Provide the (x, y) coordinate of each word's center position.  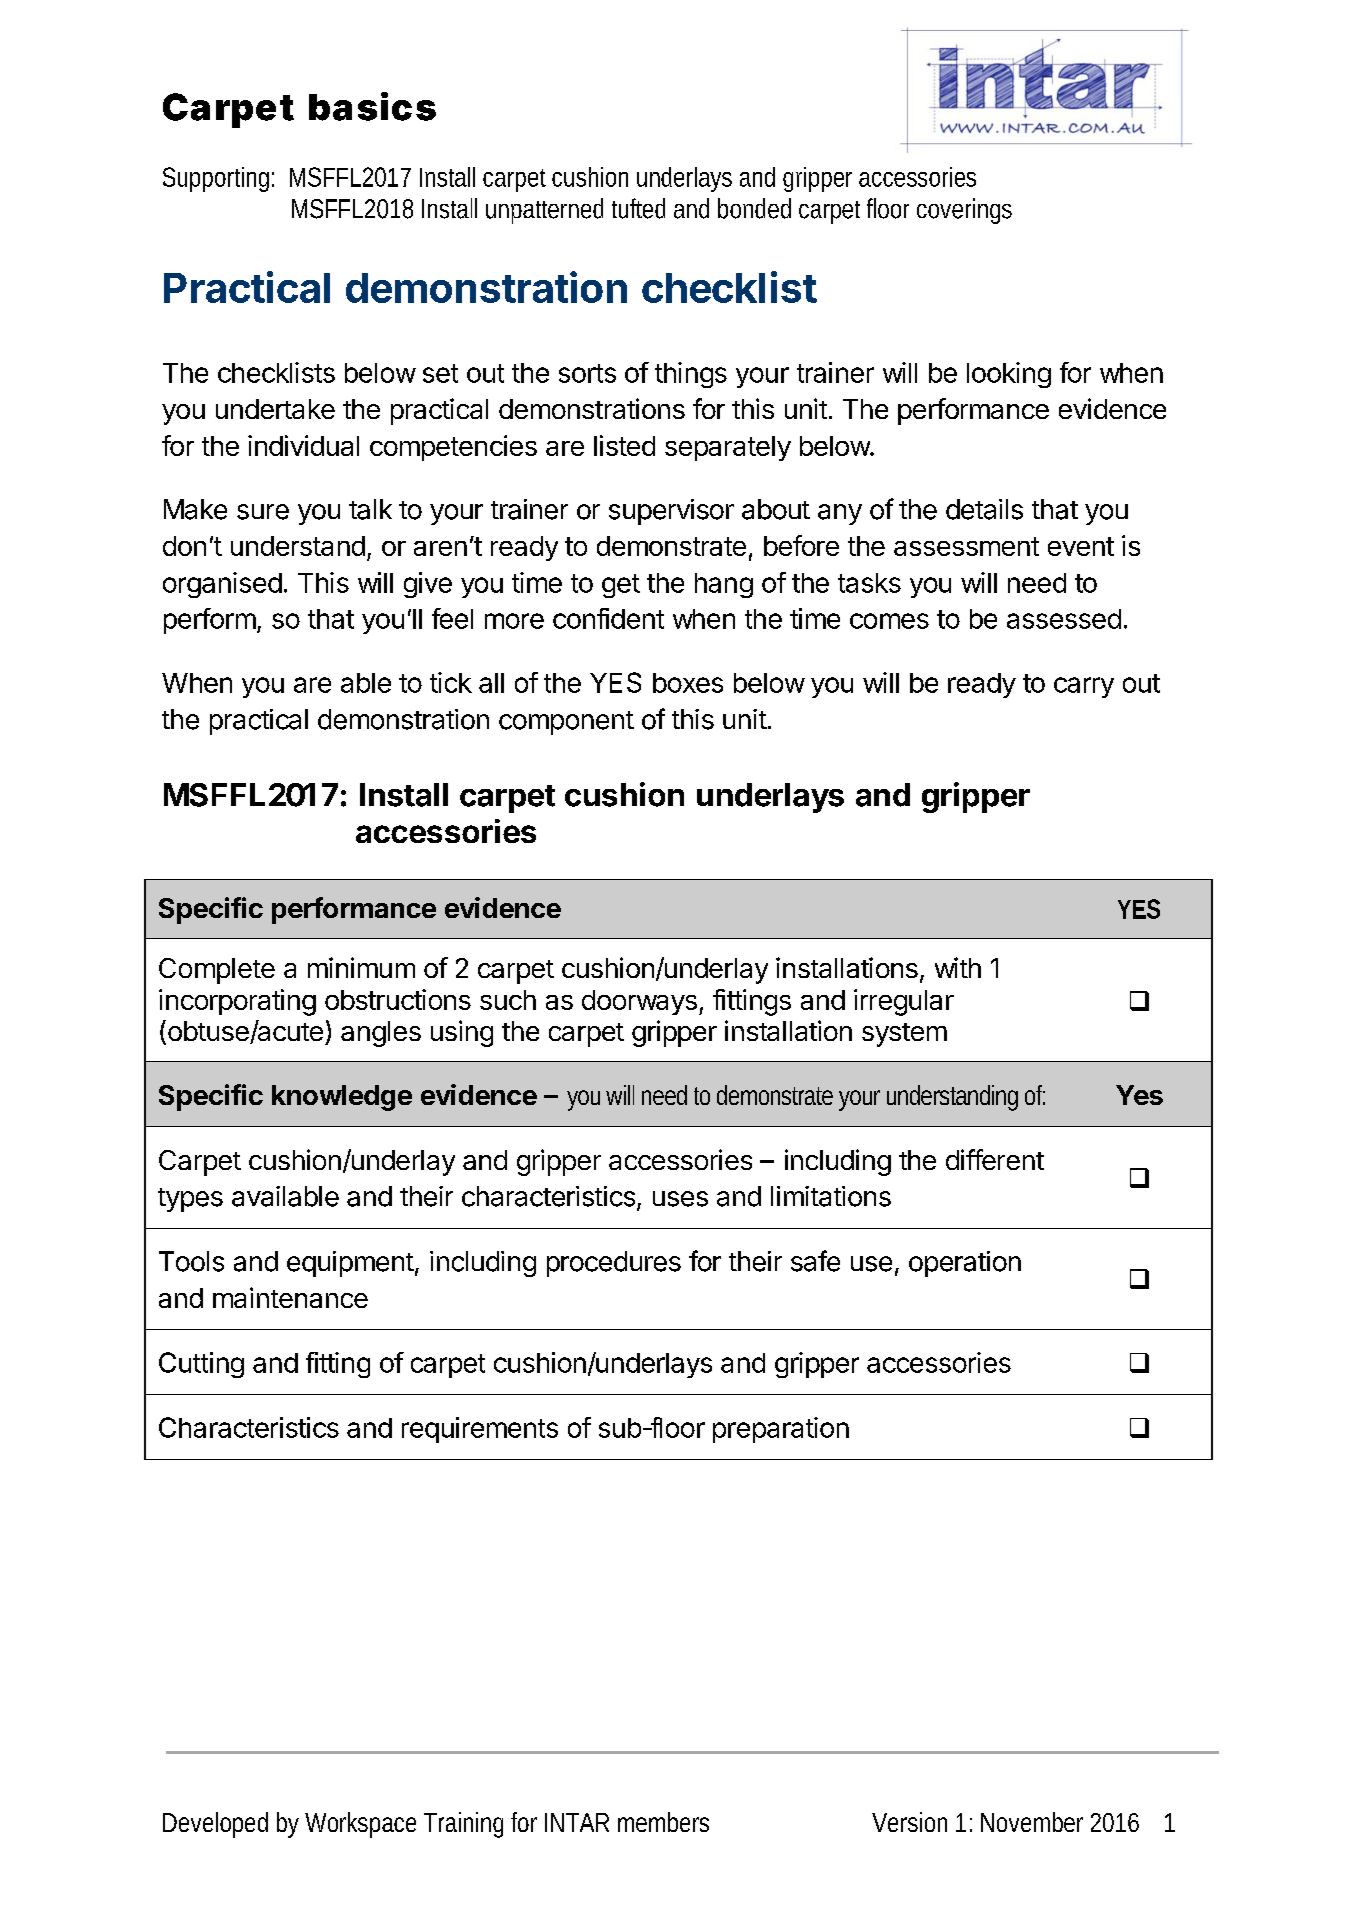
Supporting (218, 179)
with (958, 967)
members (663, 1822)
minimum (361, 967)
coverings (964, 211)
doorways (639, 1002)
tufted (638, 208)
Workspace (360, 1825)
